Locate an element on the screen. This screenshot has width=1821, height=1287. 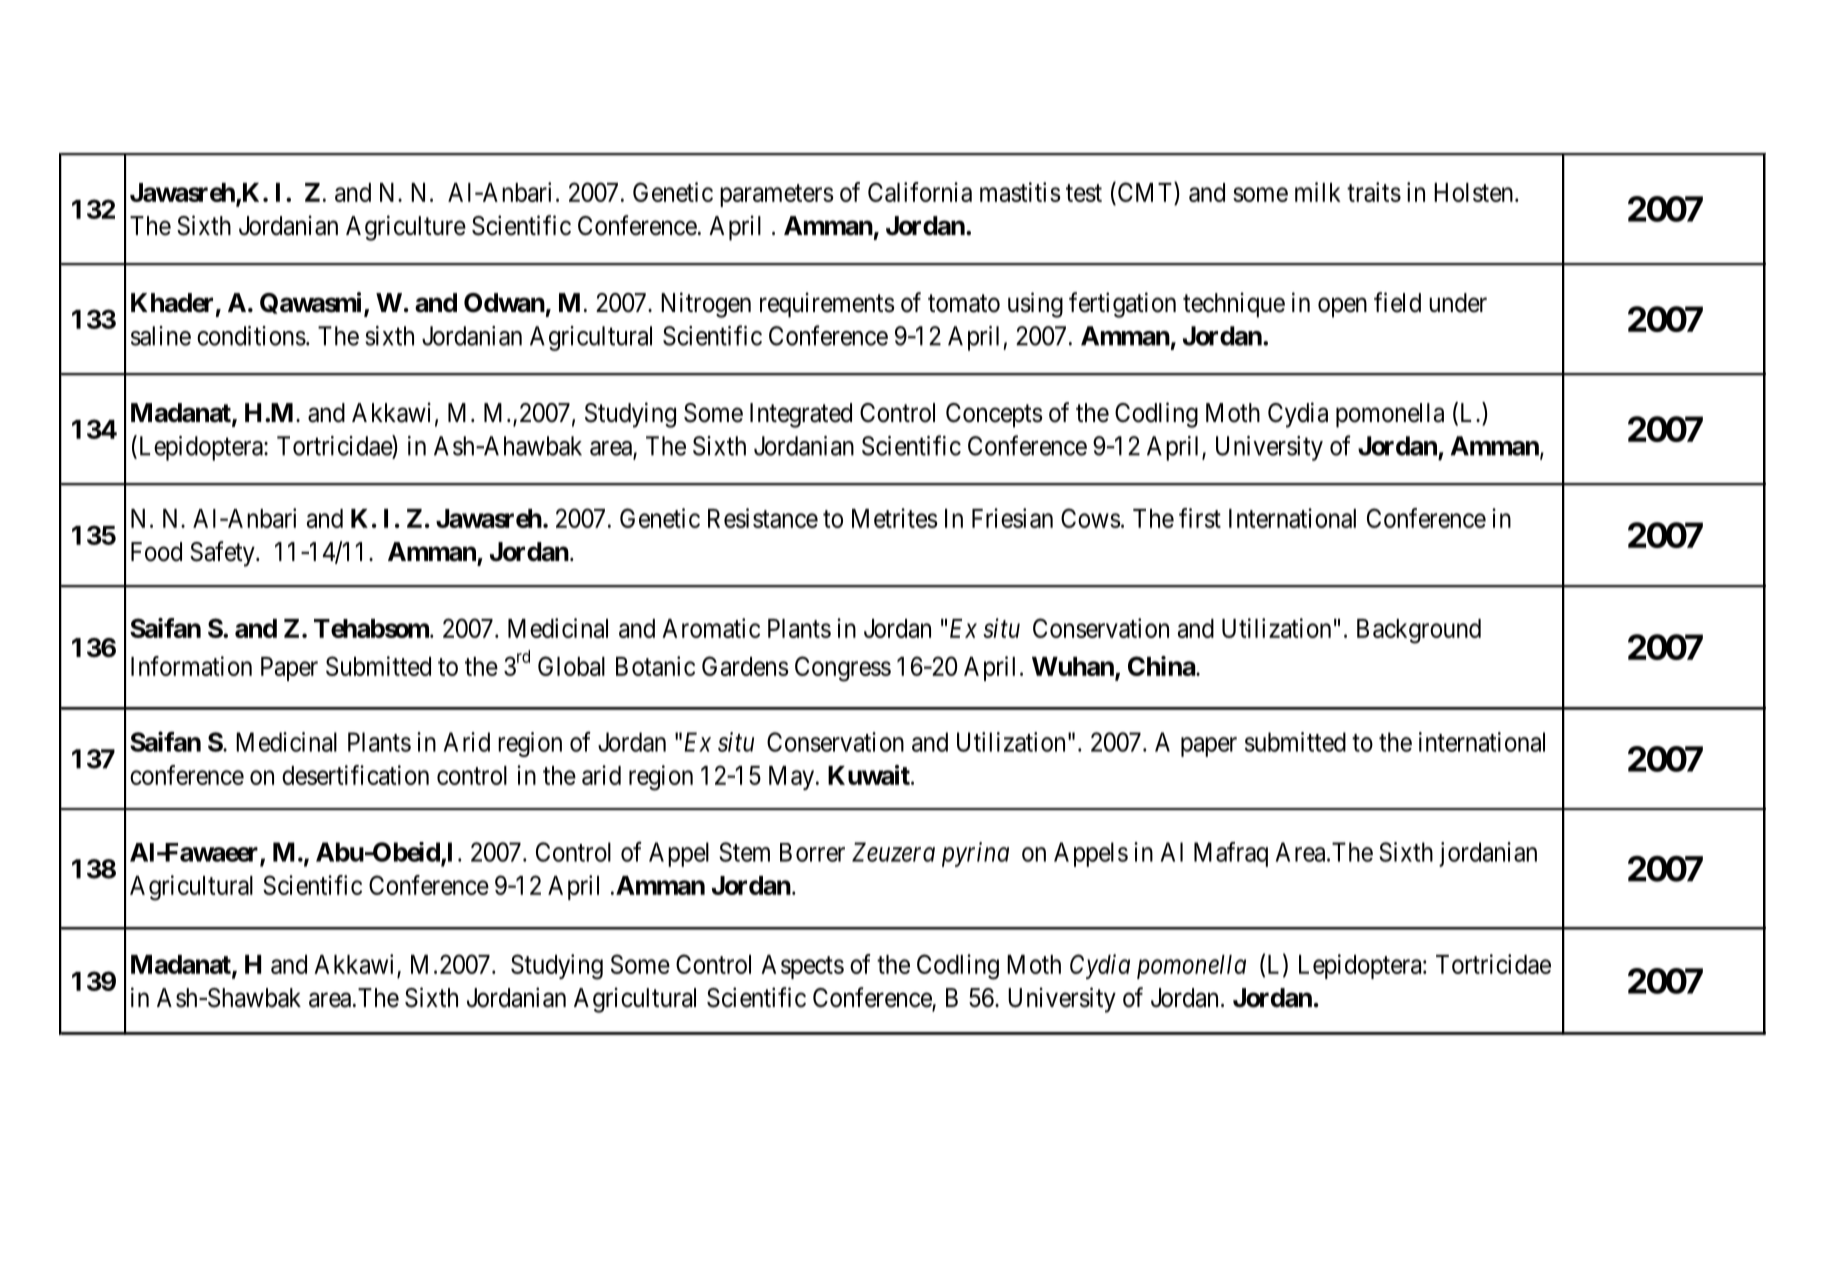
desertification is located at coordinates (355, 775).
